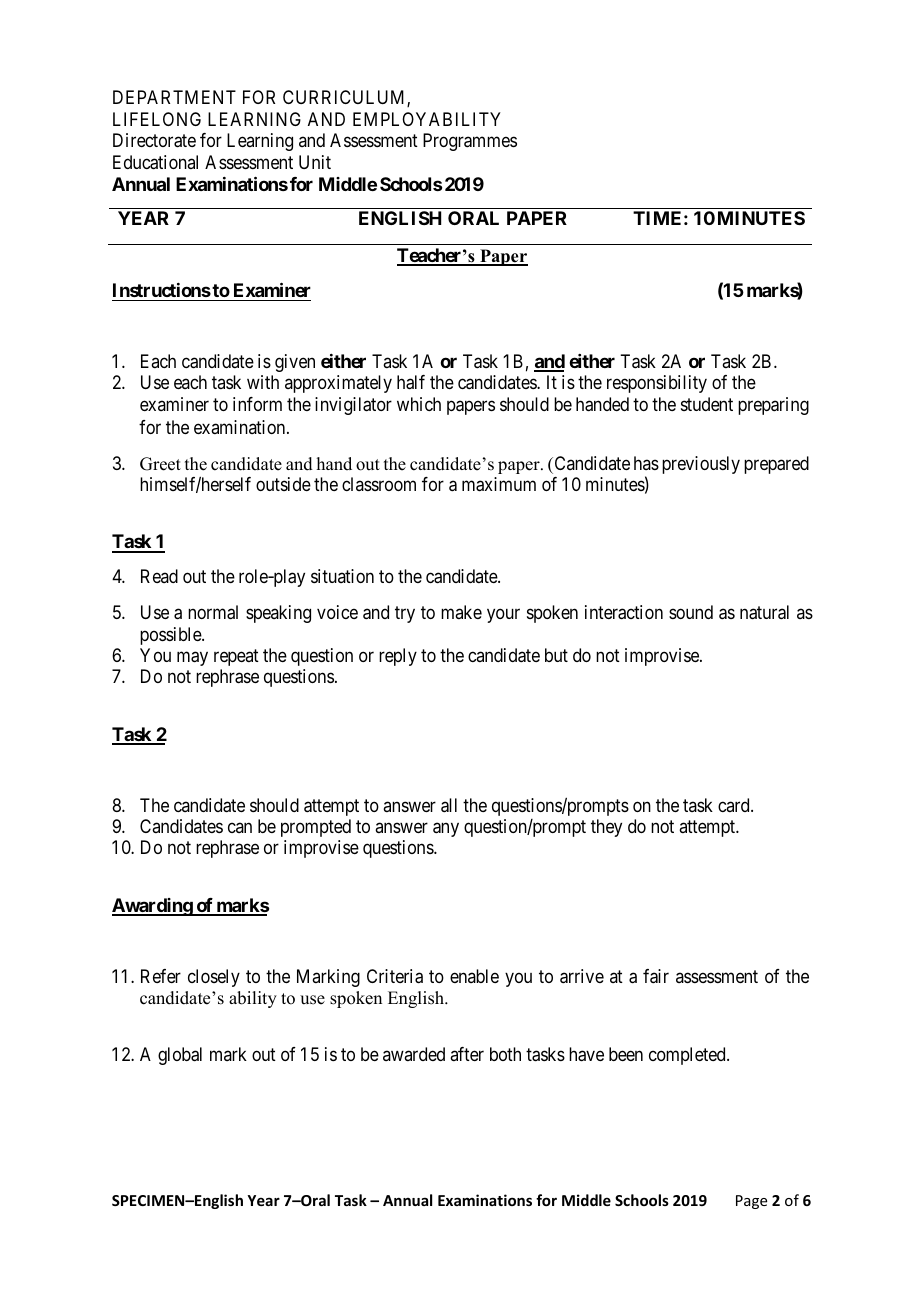 The height and width of the screenshot is (1308, 924). I want to click on sound, so click(691, 612).
